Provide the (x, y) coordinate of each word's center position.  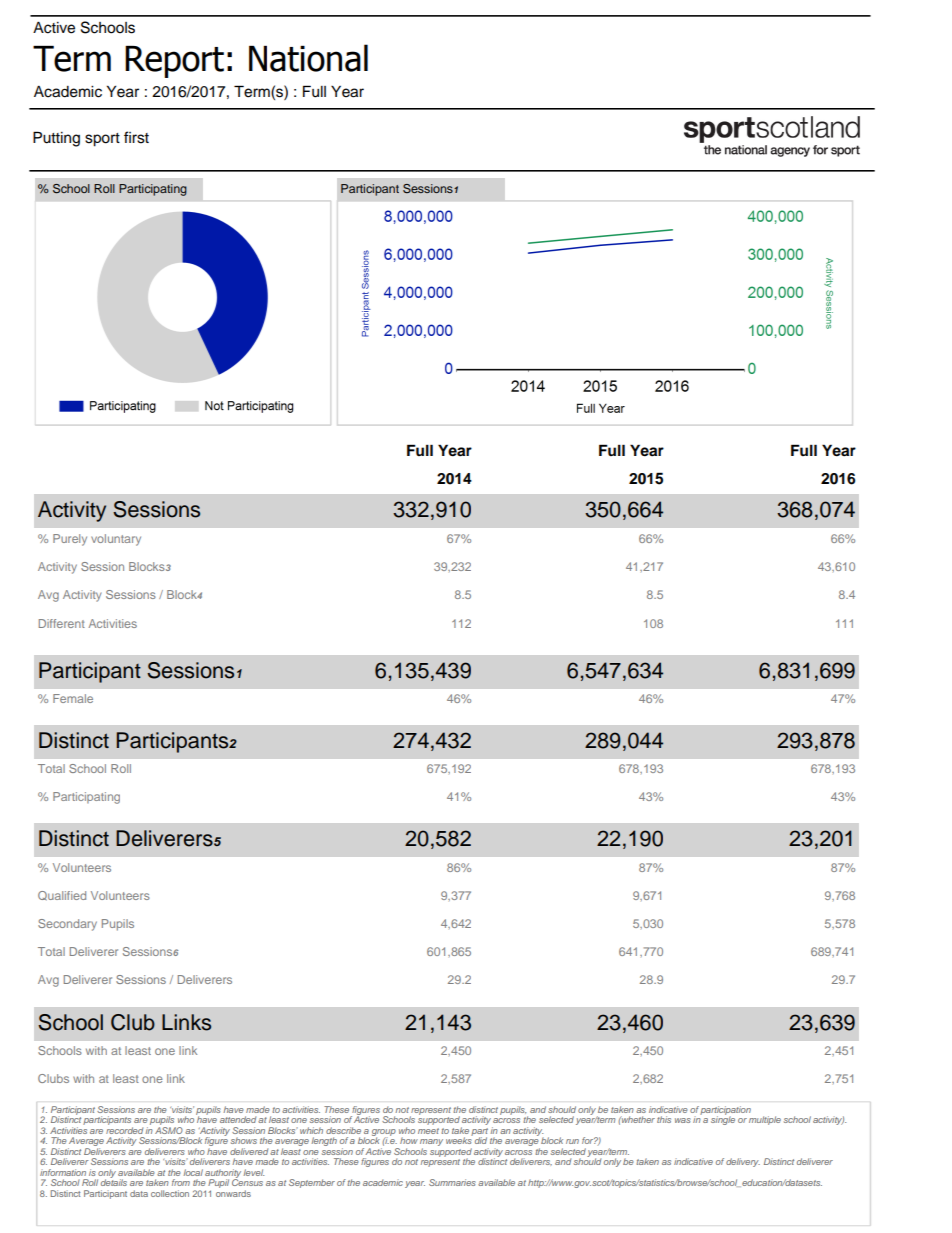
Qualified (62, 896)
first (136, 137)
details (114, 1181)
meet (428, 1131)
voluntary (116, 540)
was (683, 1120)
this (664, 1119)
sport (102, 140)
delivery (743, 1162)
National (308, 58)
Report (174, 62)
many (431, 1144)
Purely (70, 540)
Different (62, 623)
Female (73, 698)
